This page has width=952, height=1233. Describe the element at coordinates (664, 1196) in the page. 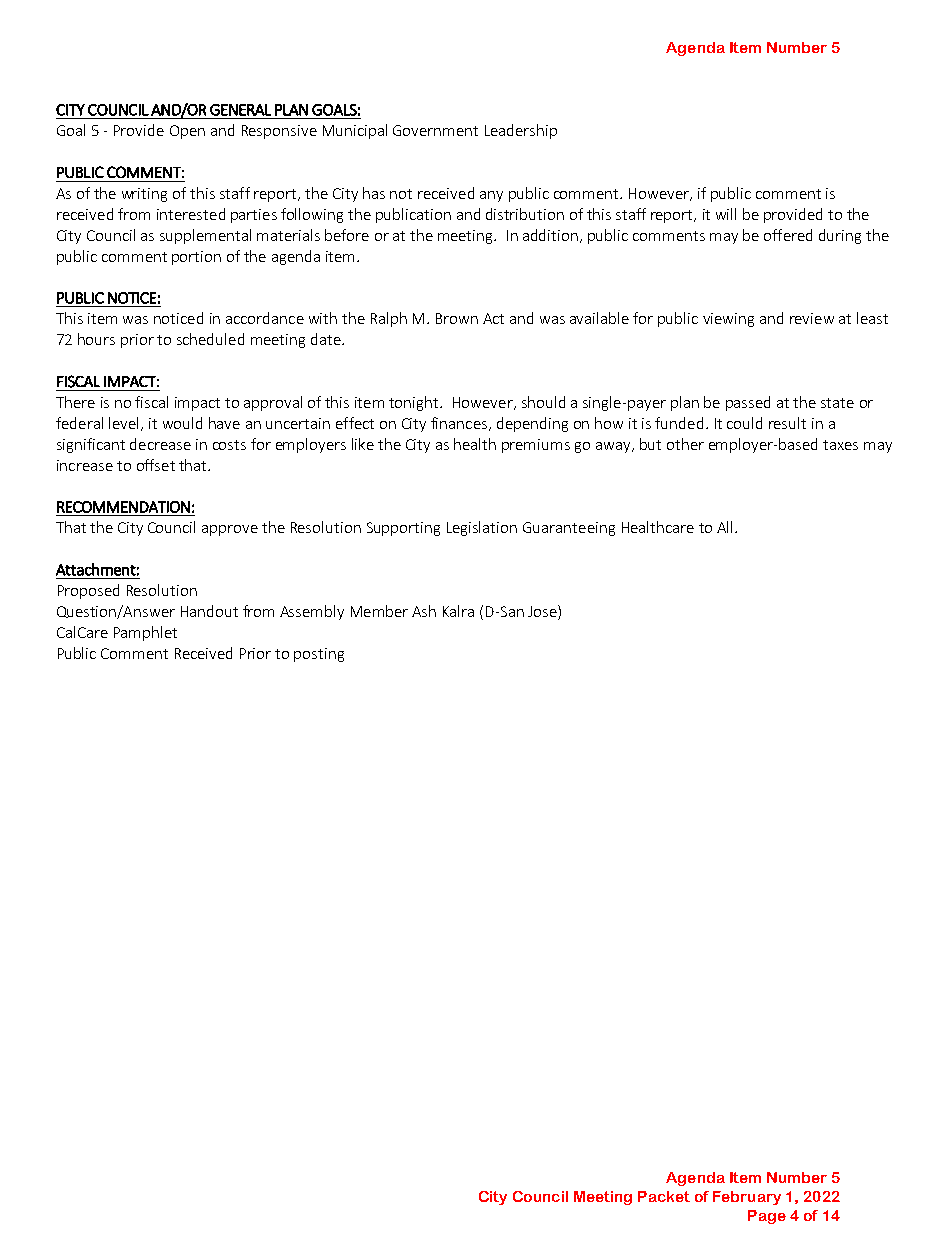

I see `Packet` at that location.
